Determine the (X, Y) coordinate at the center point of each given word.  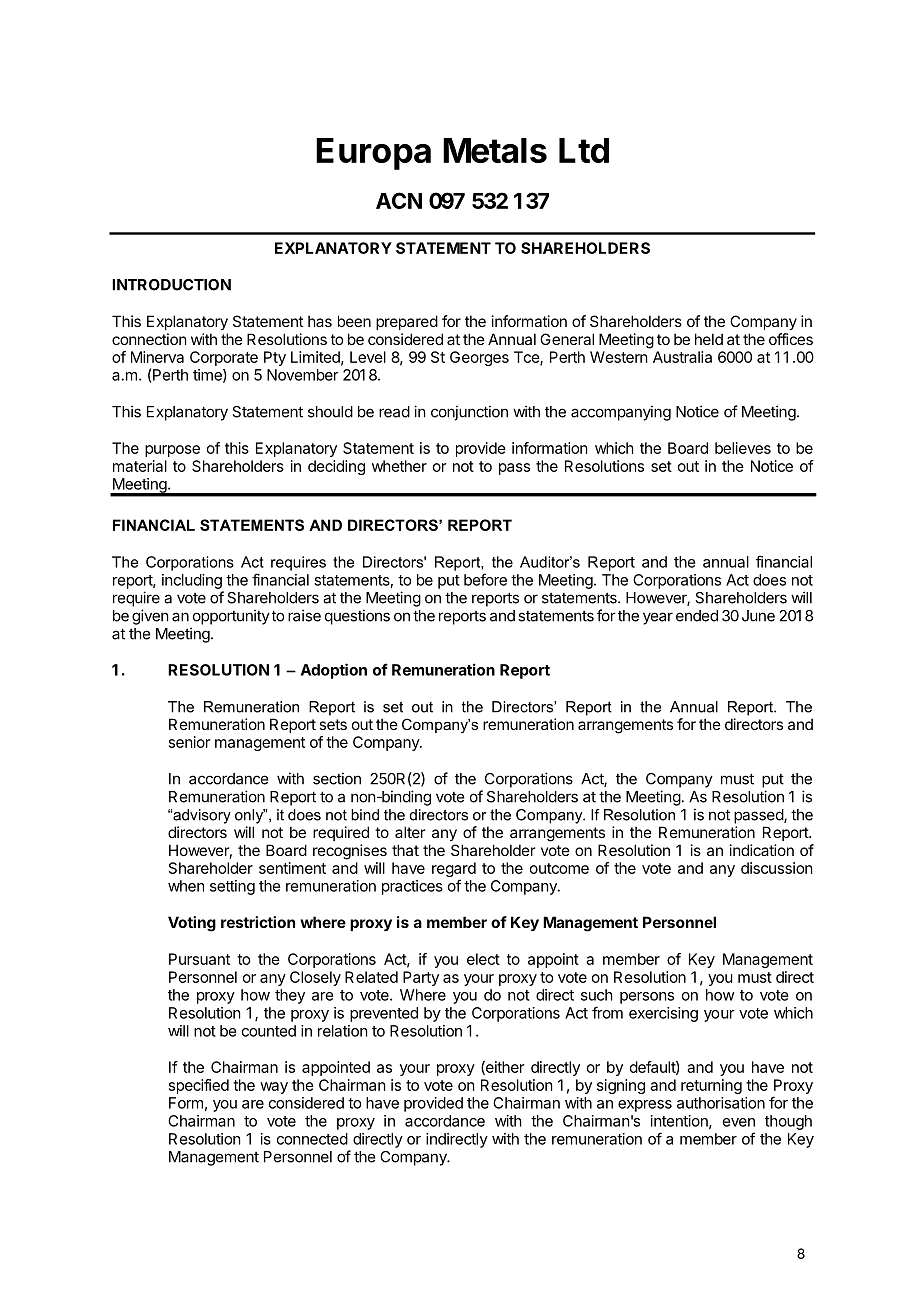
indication (762, 850)
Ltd (584, 150)
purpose (172, 451)
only (250, 816)
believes (743, 448)
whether (399, 466)
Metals (495, 150)
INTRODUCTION (171, 285)
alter (410, 832)
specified (199, 1086)
